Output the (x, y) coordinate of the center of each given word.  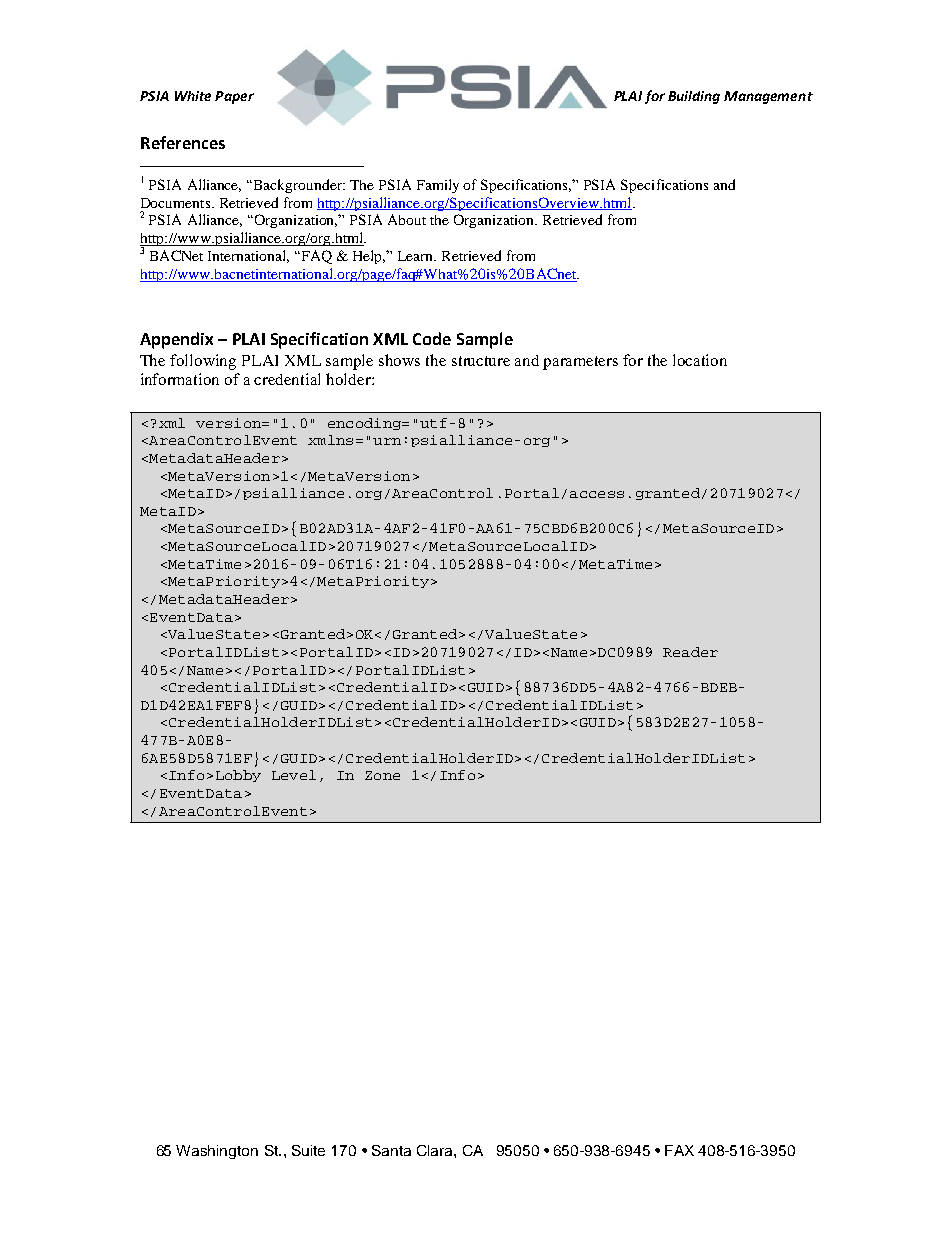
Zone (382, 775)
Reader (690, 652)
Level (294, 775)
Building (694, 97)
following (203, 362)
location (700, 360)
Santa (391, 1150)
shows (399, 360)
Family (438, 186)
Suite (308, 1150)
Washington (217, 1152)
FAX (679, 1150)
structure (481, 361)
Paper (234, 97)
